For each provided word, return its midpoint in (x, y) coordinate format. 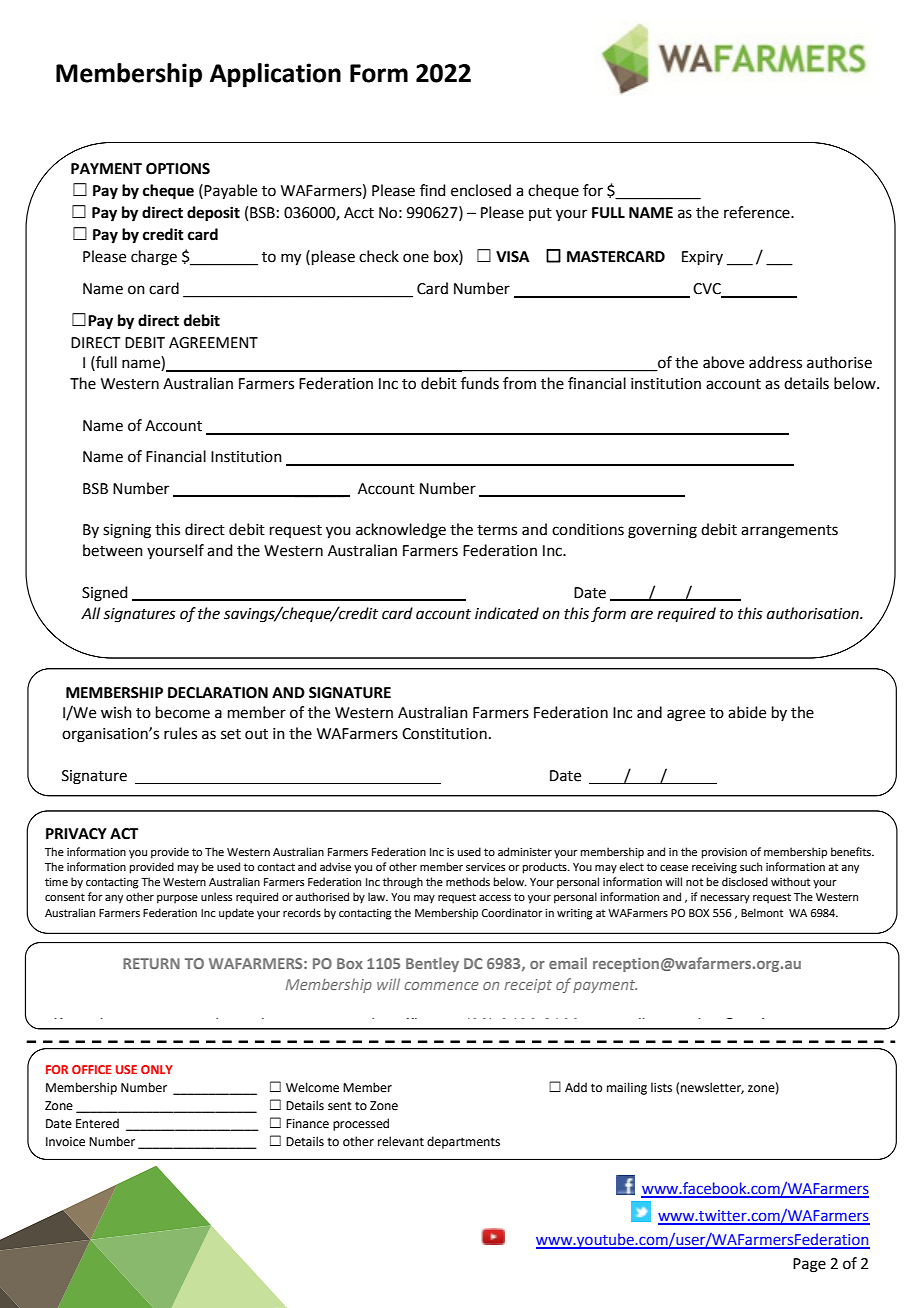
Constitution (444, 734)
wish (116, 712)
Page (809, 1265)
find (433, 190)
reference (758, 212)
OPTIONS (178, 169)
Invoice (65, 1142)
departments (463, 1142)
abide (747, 712)
